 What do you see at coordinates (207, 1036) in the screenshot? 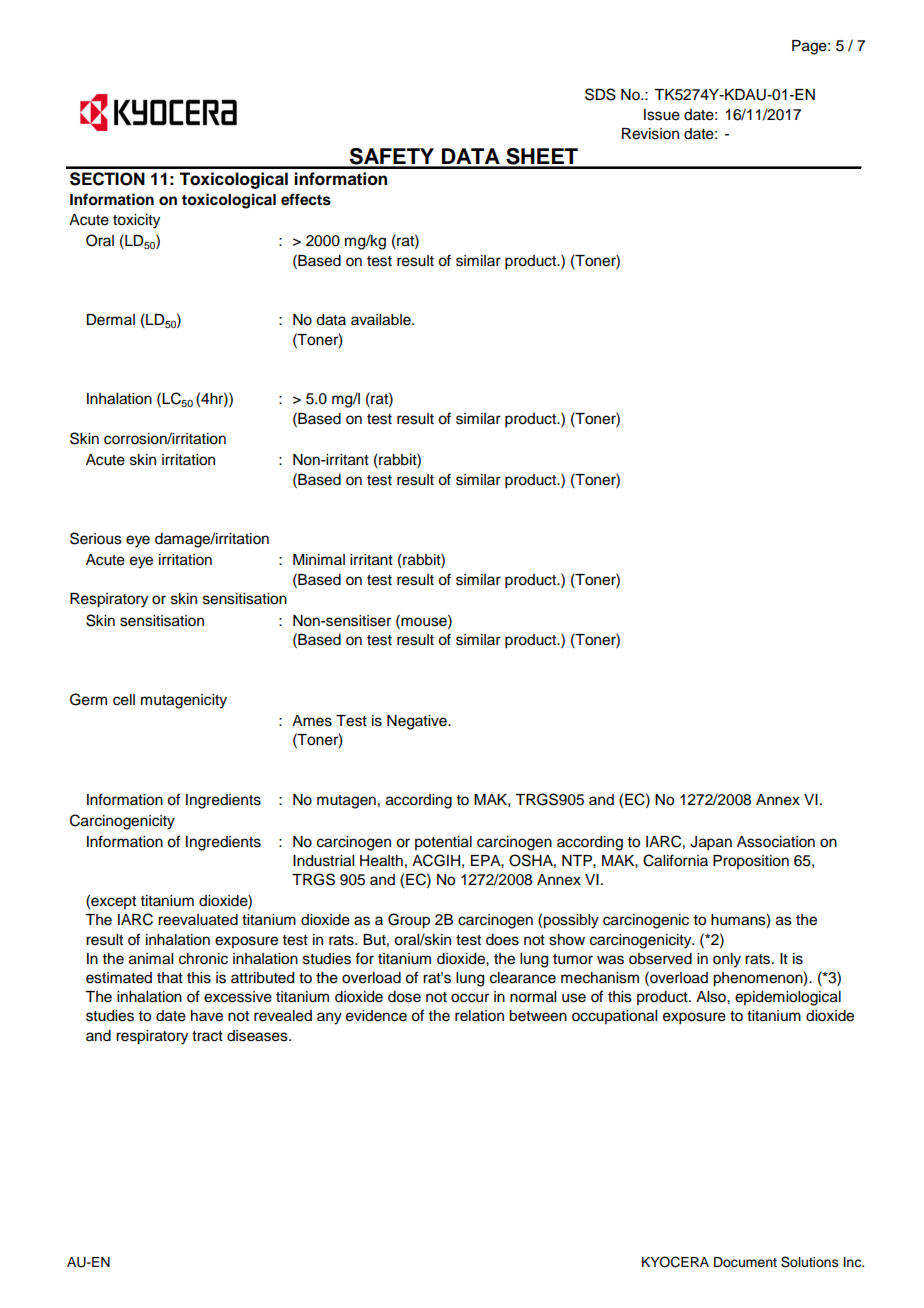
I see `tract` at bounding box center [207, 1036].
